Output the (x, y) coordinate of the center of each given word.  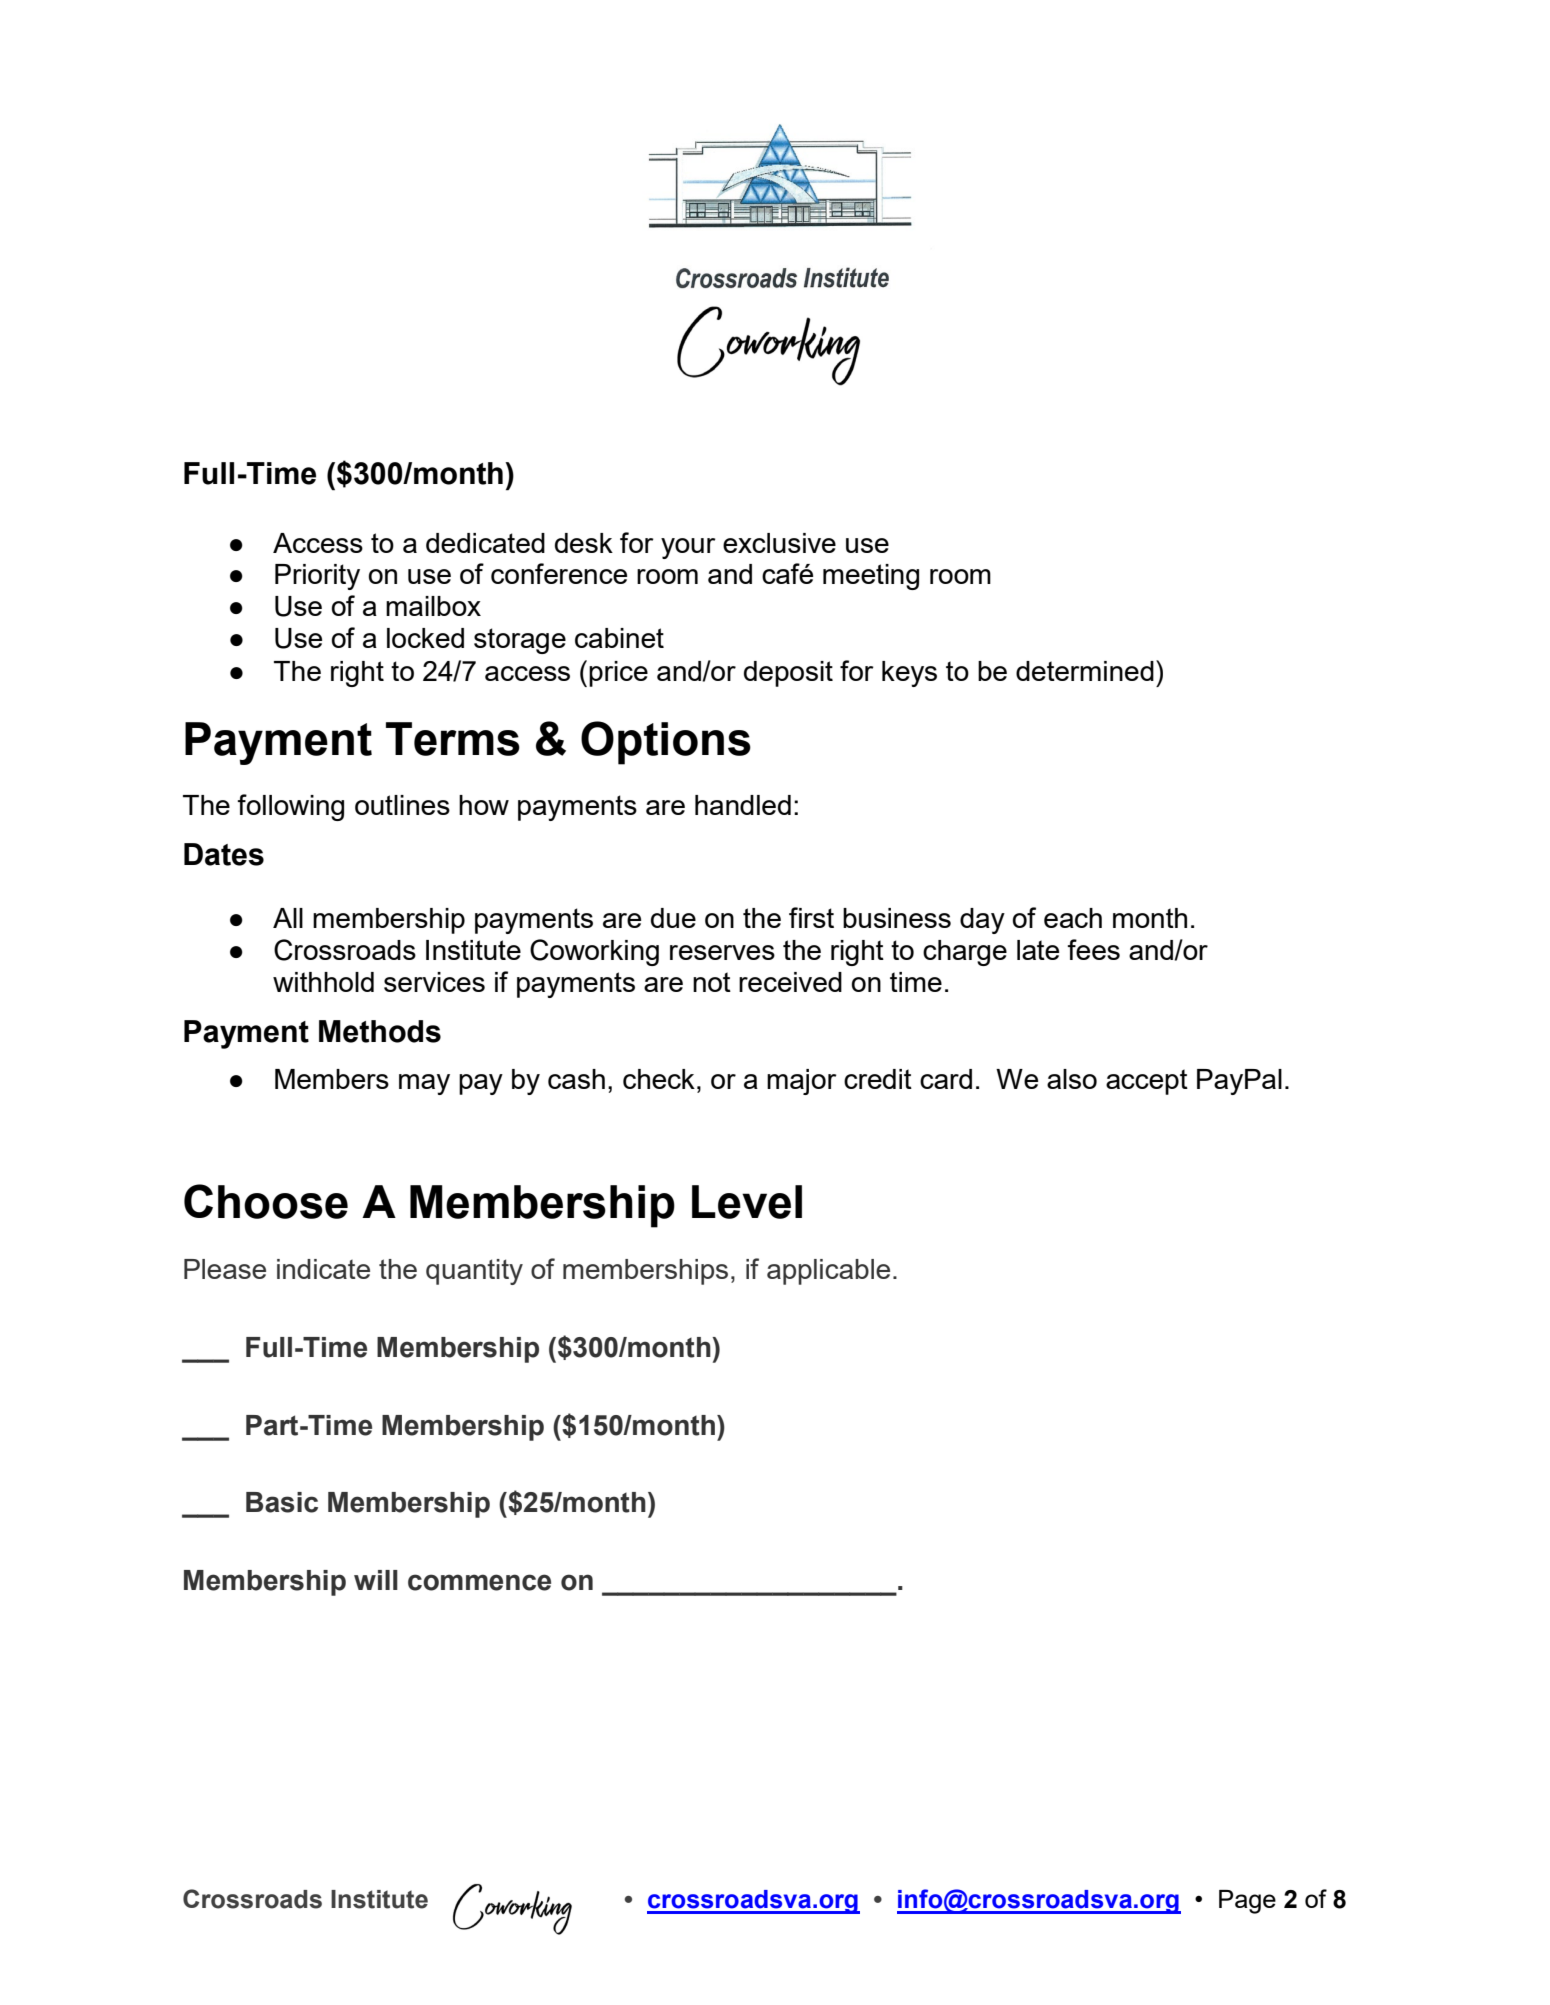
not (712, 982)
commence (479, 1582)
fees (1093, 949)
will (376, 1580)
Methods (380, 1031)
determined (1085, 671)
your (688, 548)
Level (747, 1202)
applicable (828, 1272)
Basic (282, 1502)
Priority (317, 577)
